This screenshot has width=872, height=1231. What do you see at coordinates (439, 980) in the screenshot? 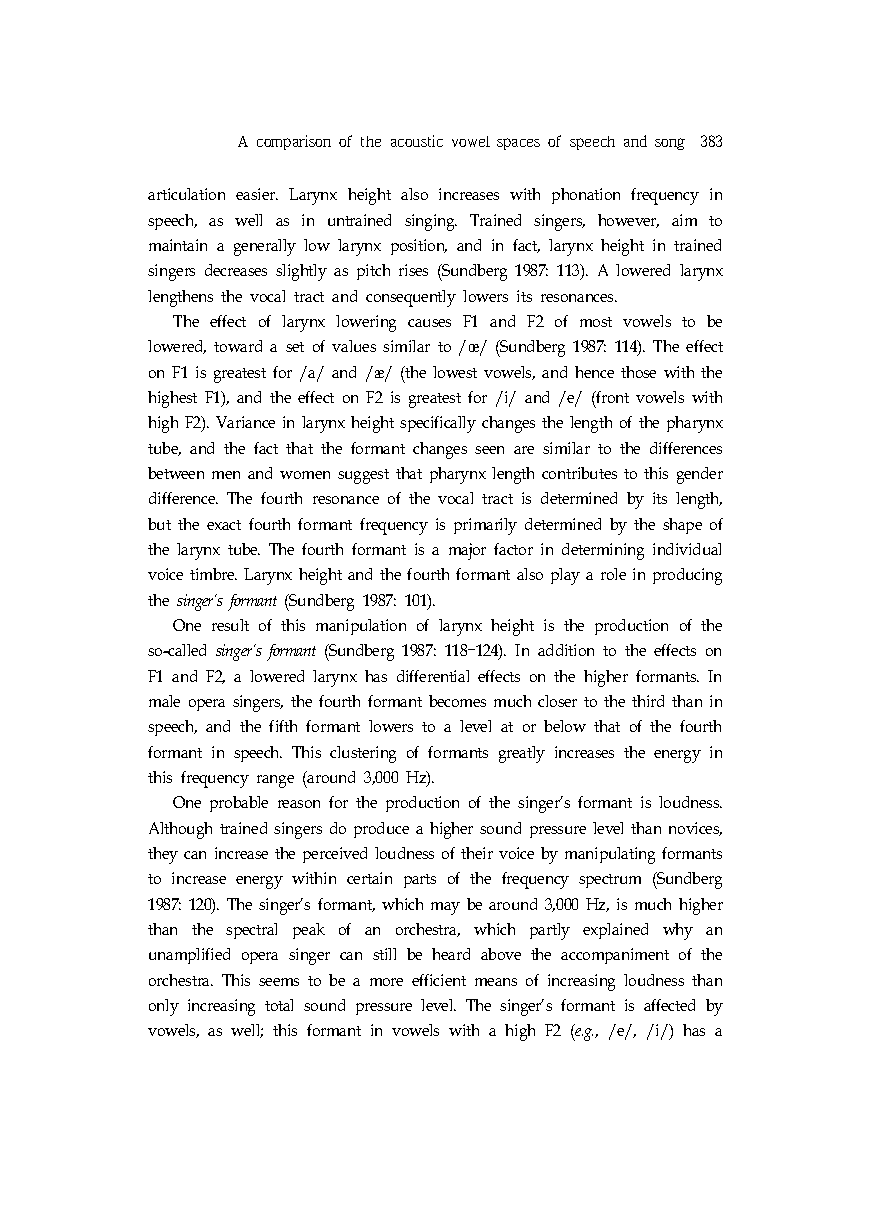
I see `efficient` at bounding box center [439, 980].
